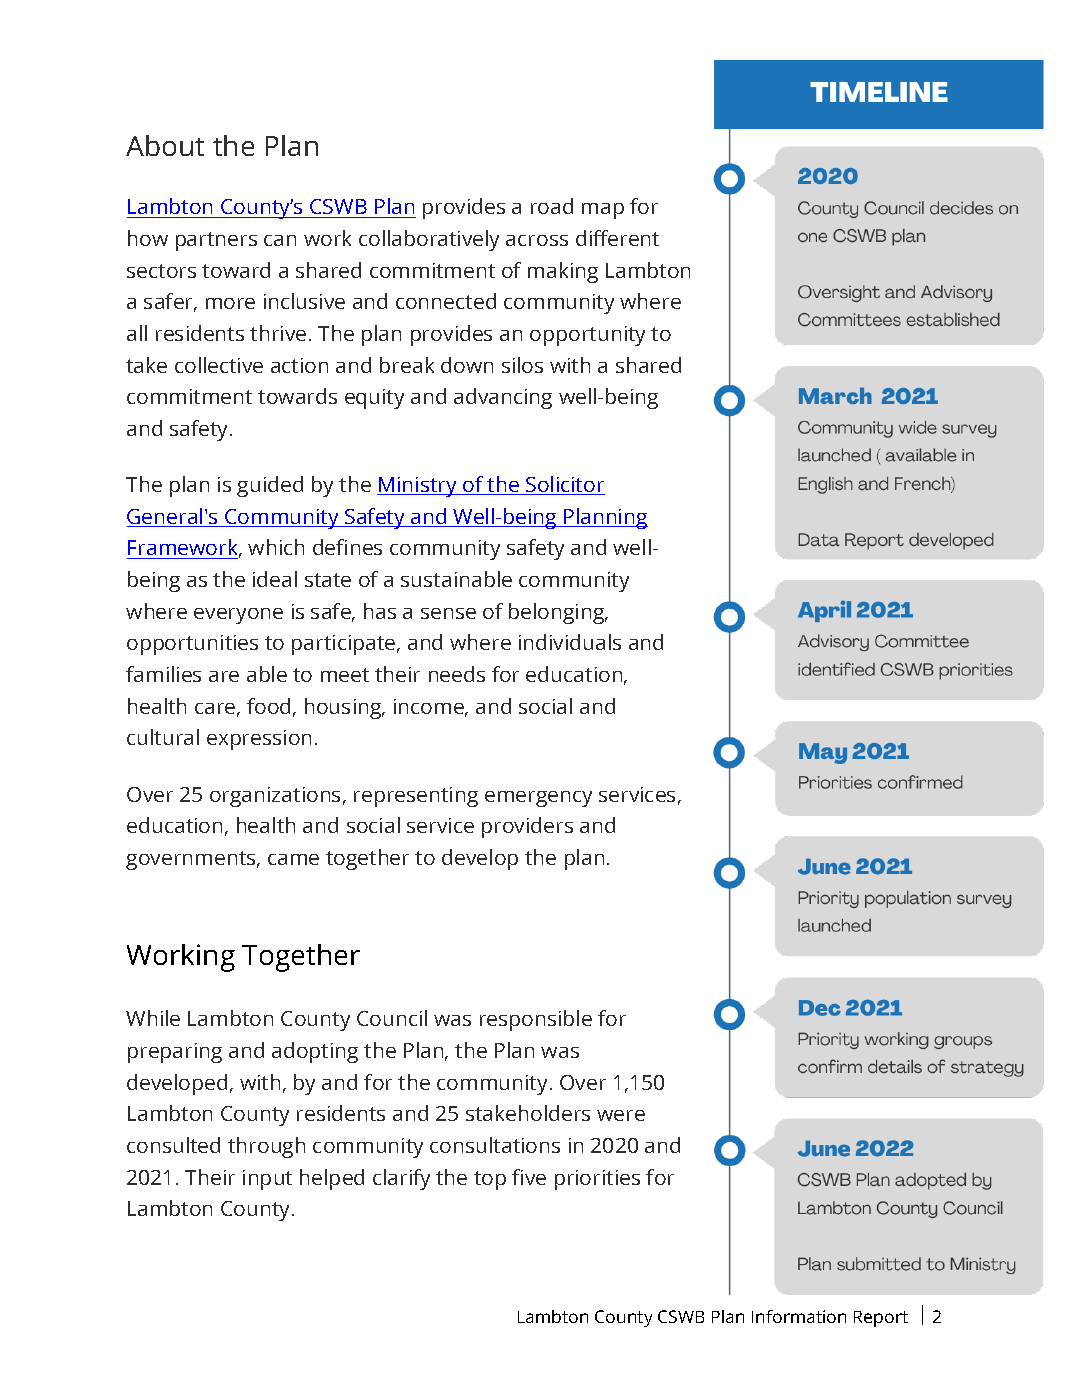 The image size is (1076, 1392). I want to click on responsible, so click(536, 1020).
